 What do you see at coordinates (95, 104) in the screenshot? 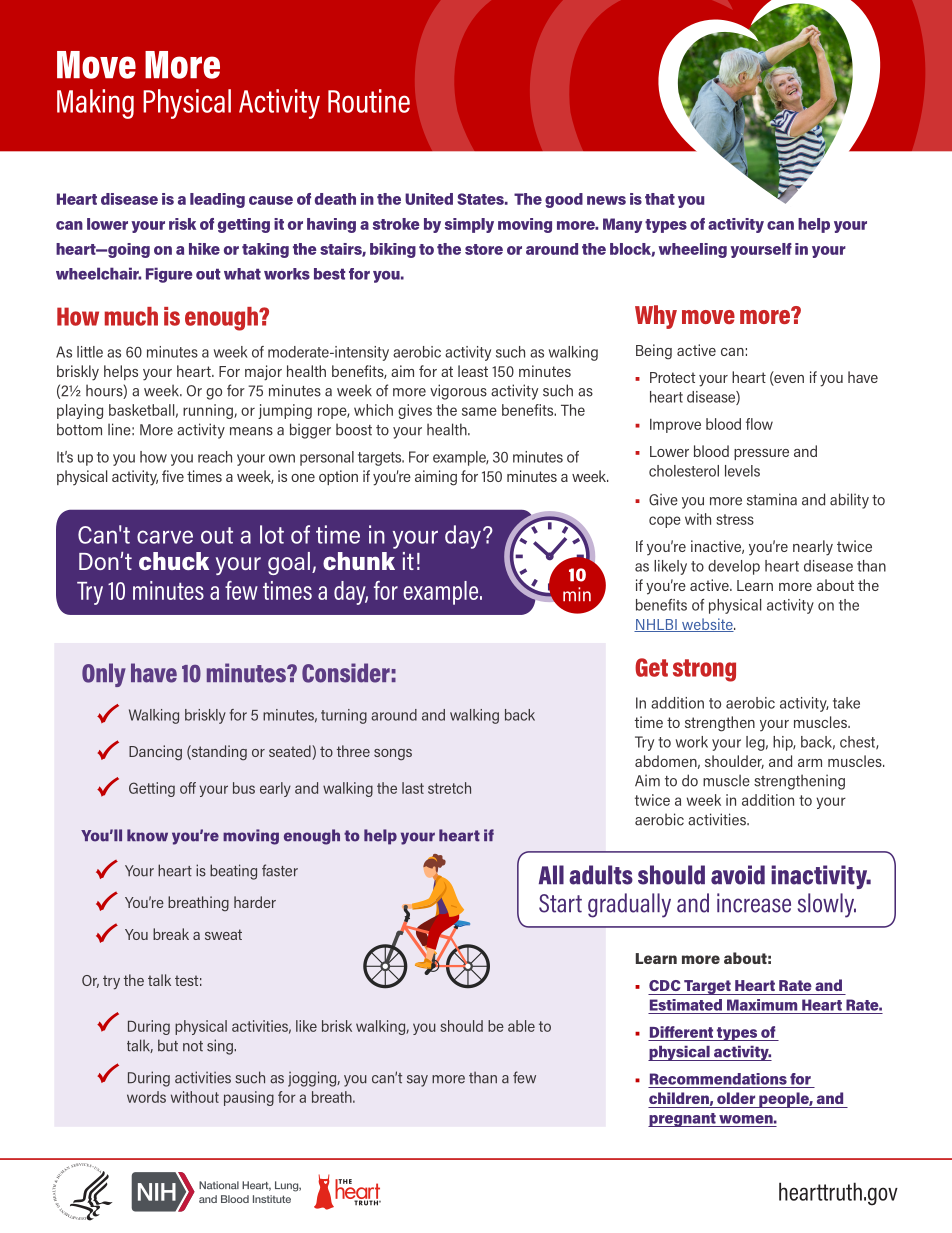
I see `Making` at bounding box center [95, 104].
